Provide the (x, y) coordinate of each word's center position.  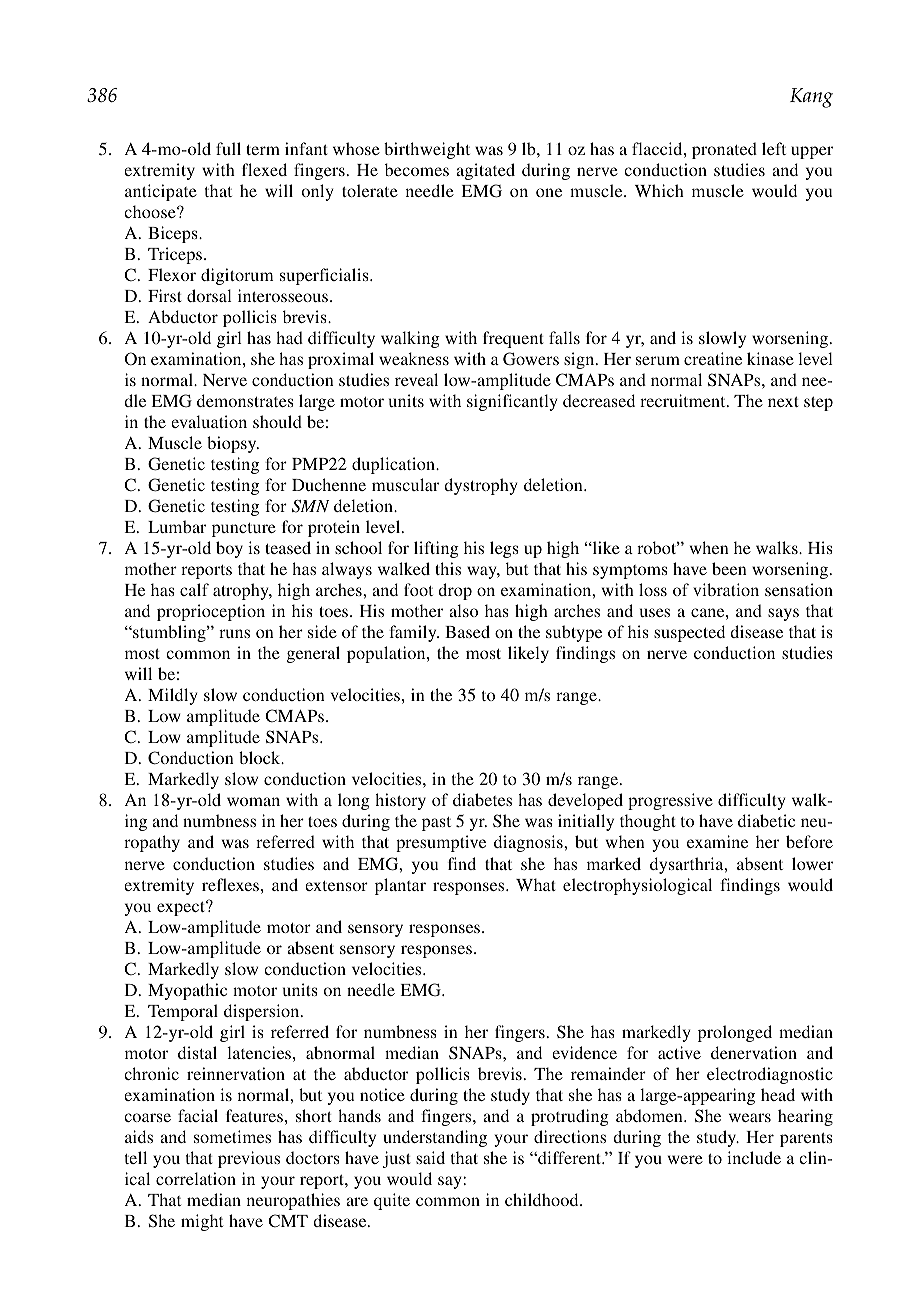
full (228, 148)
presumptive (441, 843)
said (430, 1157)
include (754, 1157)
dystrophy (480, 486)
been (729, 568)
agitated (485, 171)
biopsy (233, 444)
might (202, 1222)
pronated (724, 150)
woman (253, 801)
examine (717, 841)
